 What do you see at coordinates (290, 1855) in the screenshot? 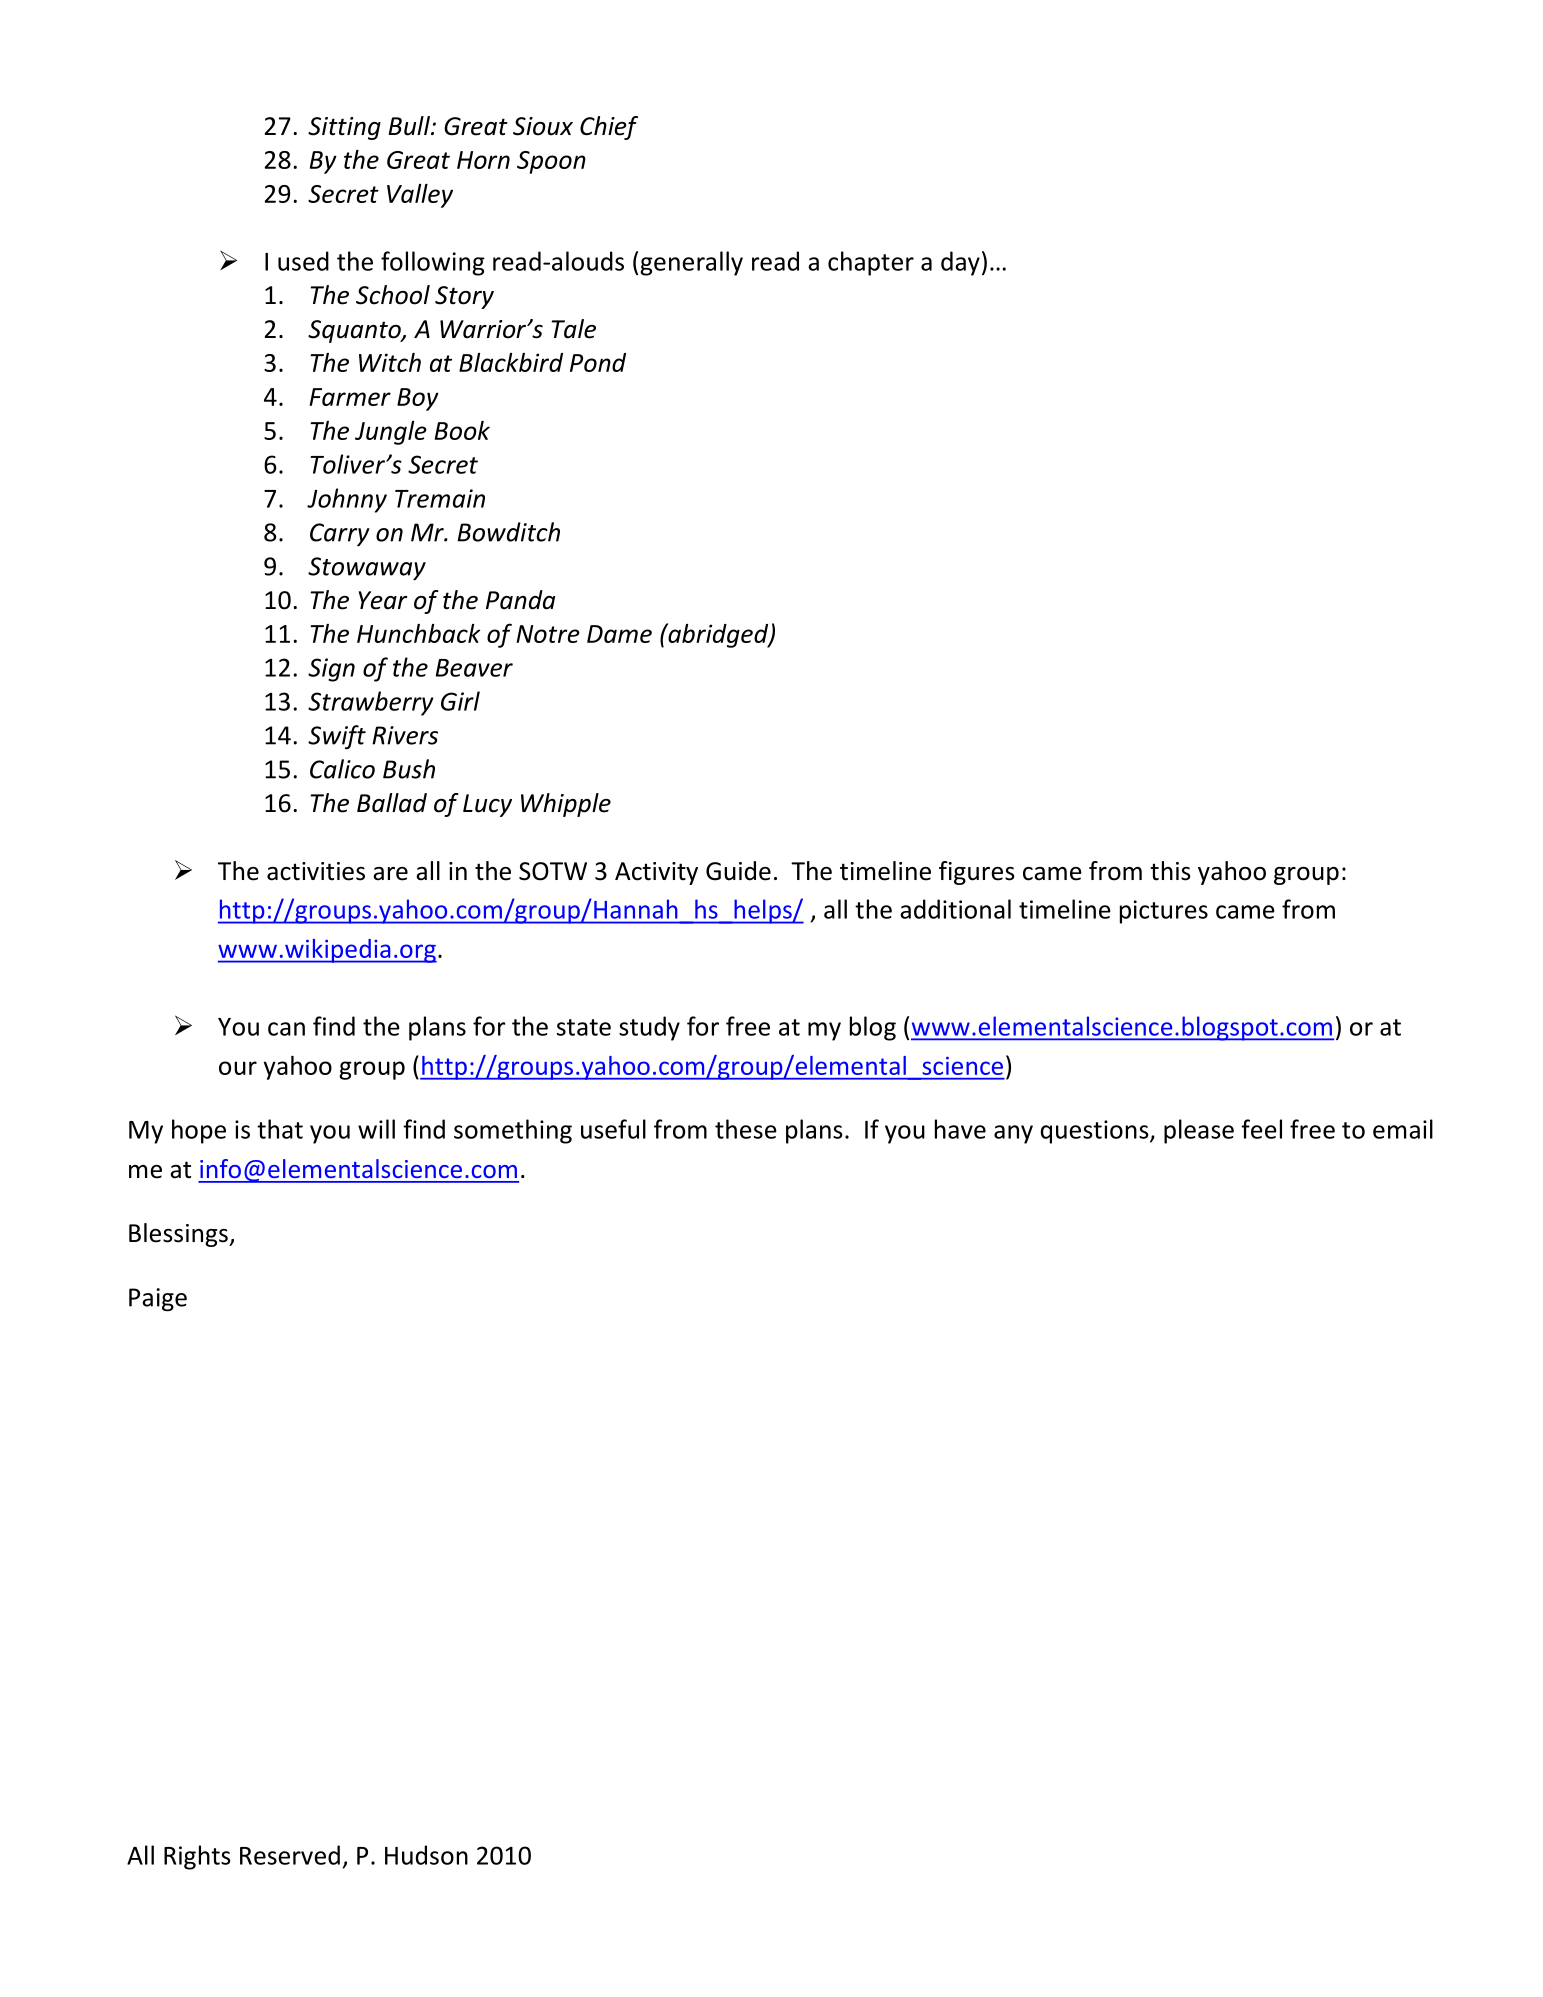
I see `Reserved` at bounding box center [290, 1855].
